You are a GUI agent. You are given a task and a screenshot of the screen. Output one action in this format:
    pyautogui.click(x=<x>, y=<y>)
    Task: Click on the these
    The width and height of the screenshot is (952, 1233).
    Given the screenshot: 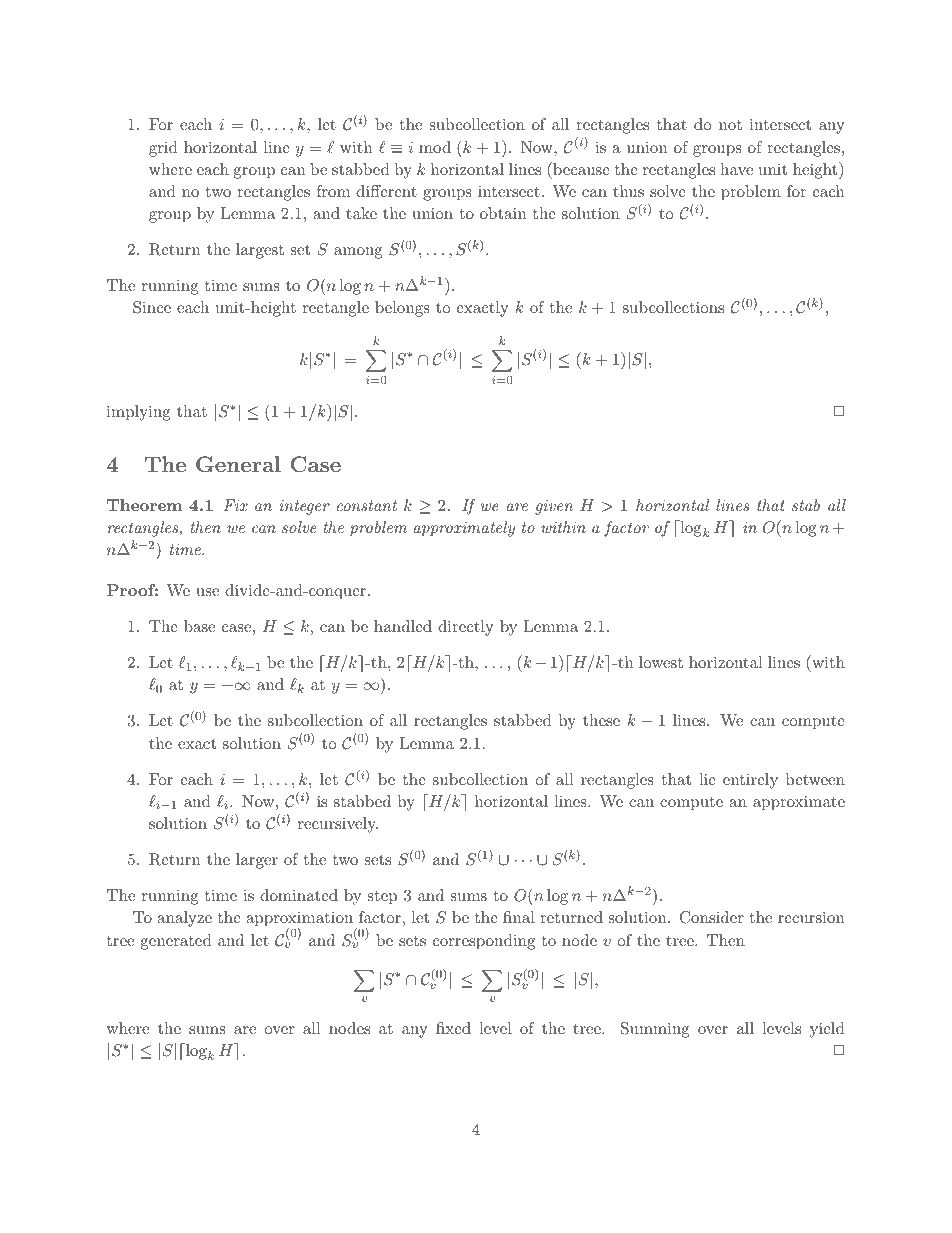 What is the action you would take?
    pyautogui.click(x=601, y=720)
